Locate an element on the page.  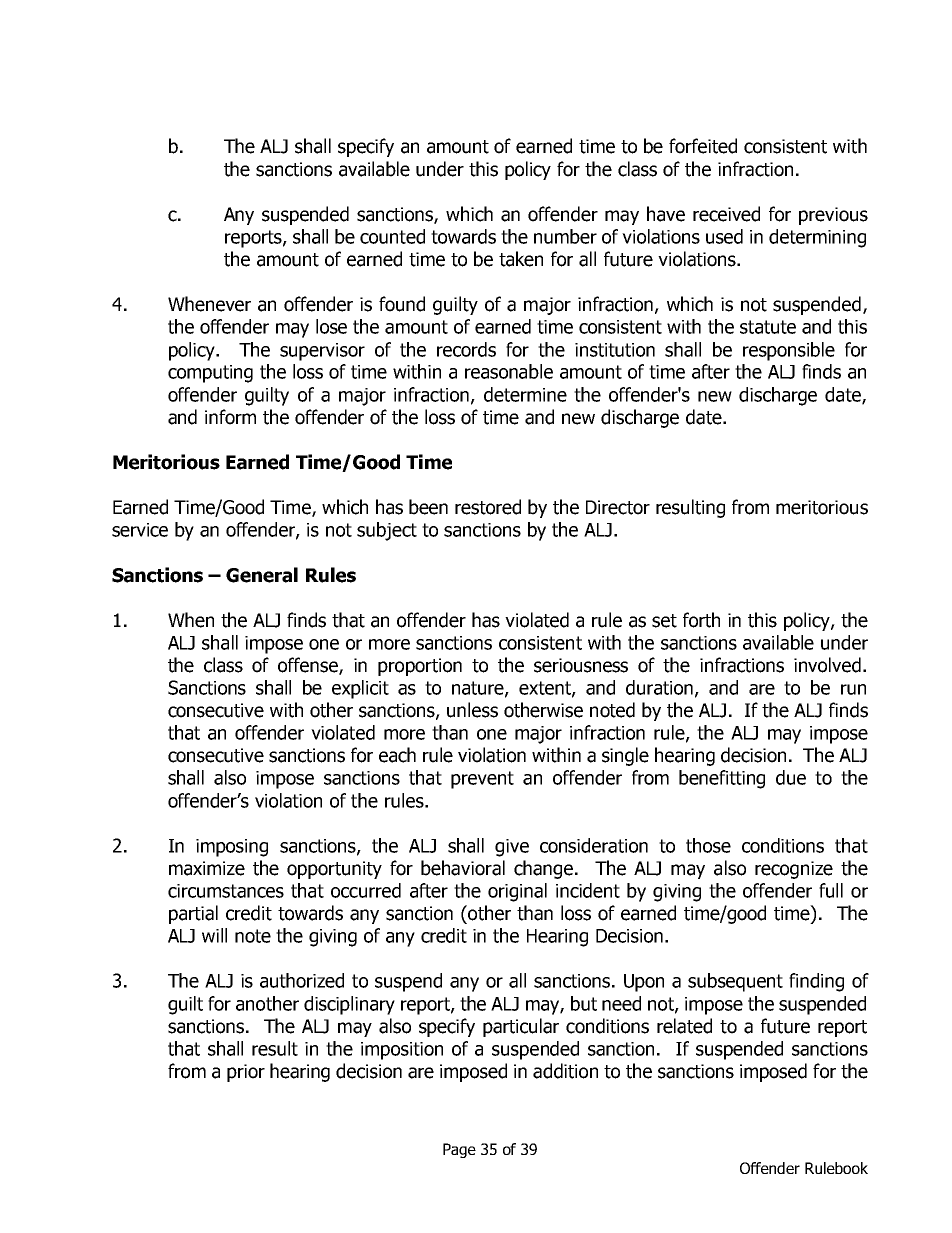
prior is located at coordinates (246, 1073).
